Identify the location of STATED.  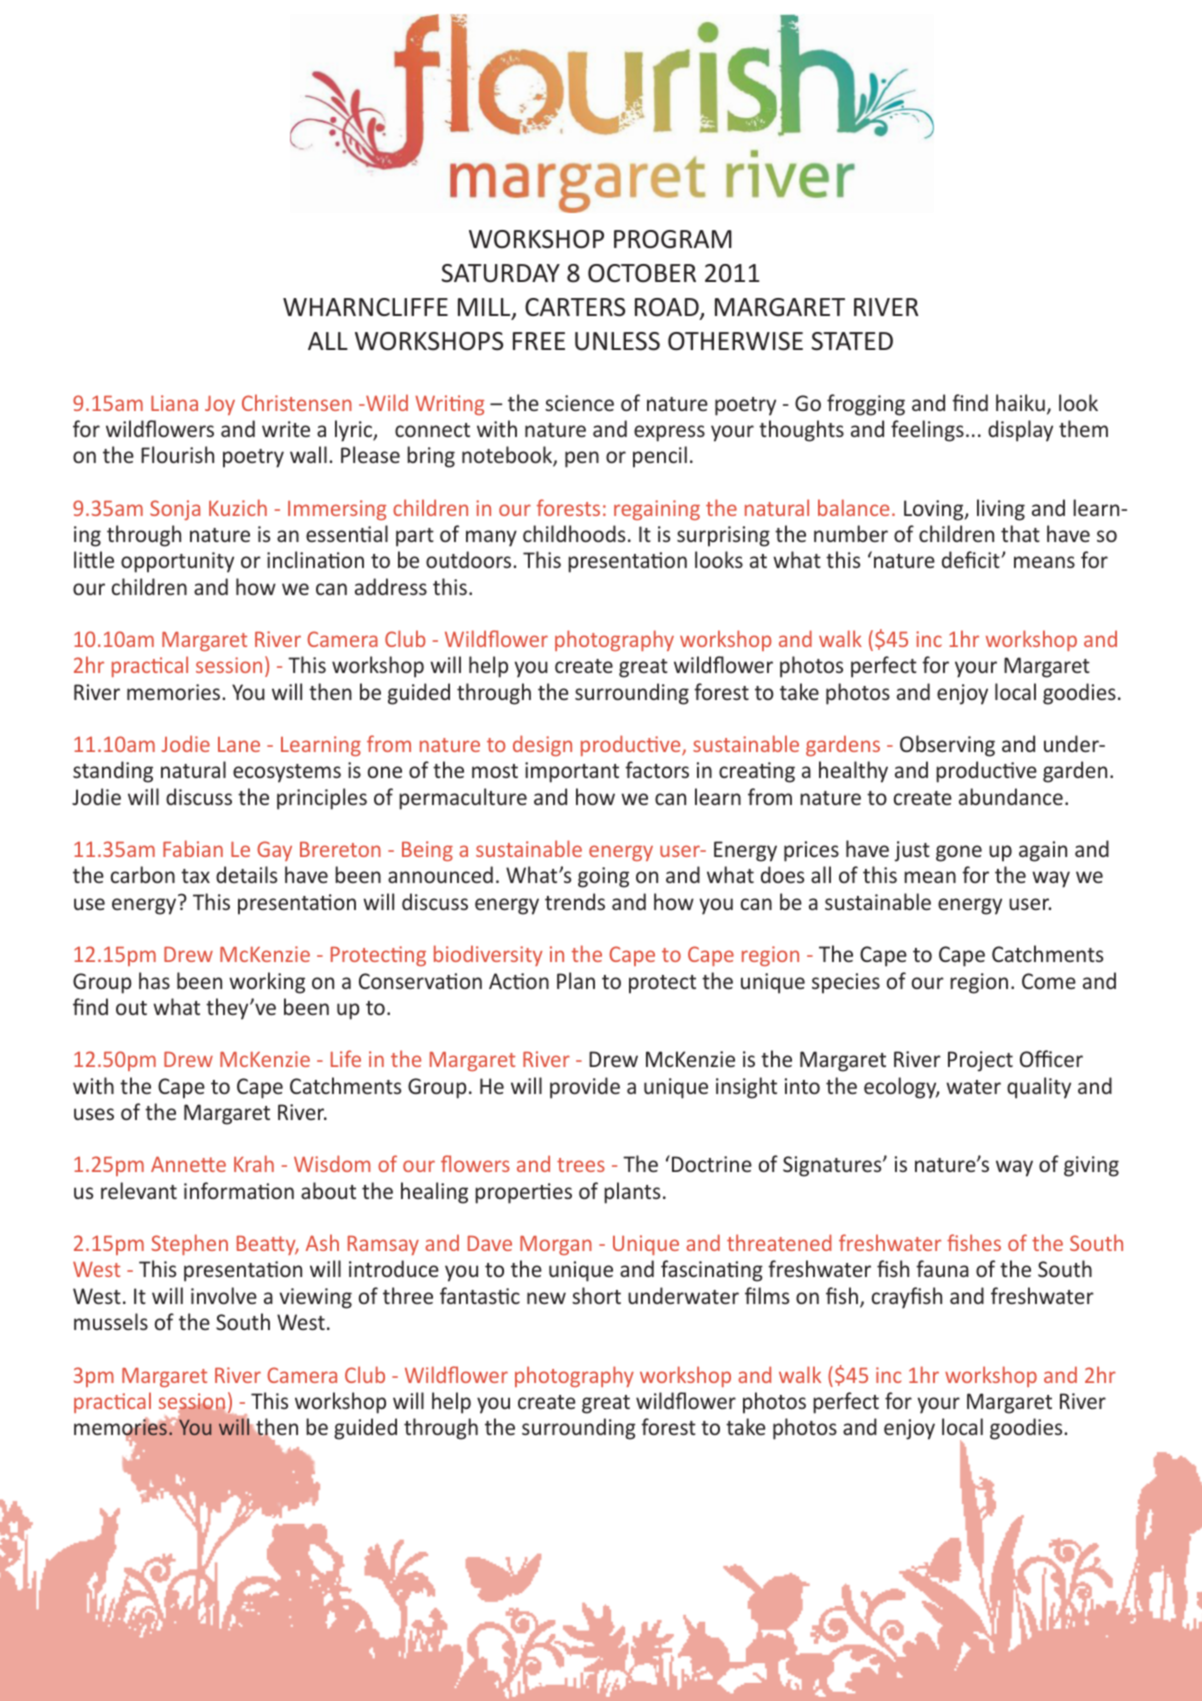
(852, 341).
